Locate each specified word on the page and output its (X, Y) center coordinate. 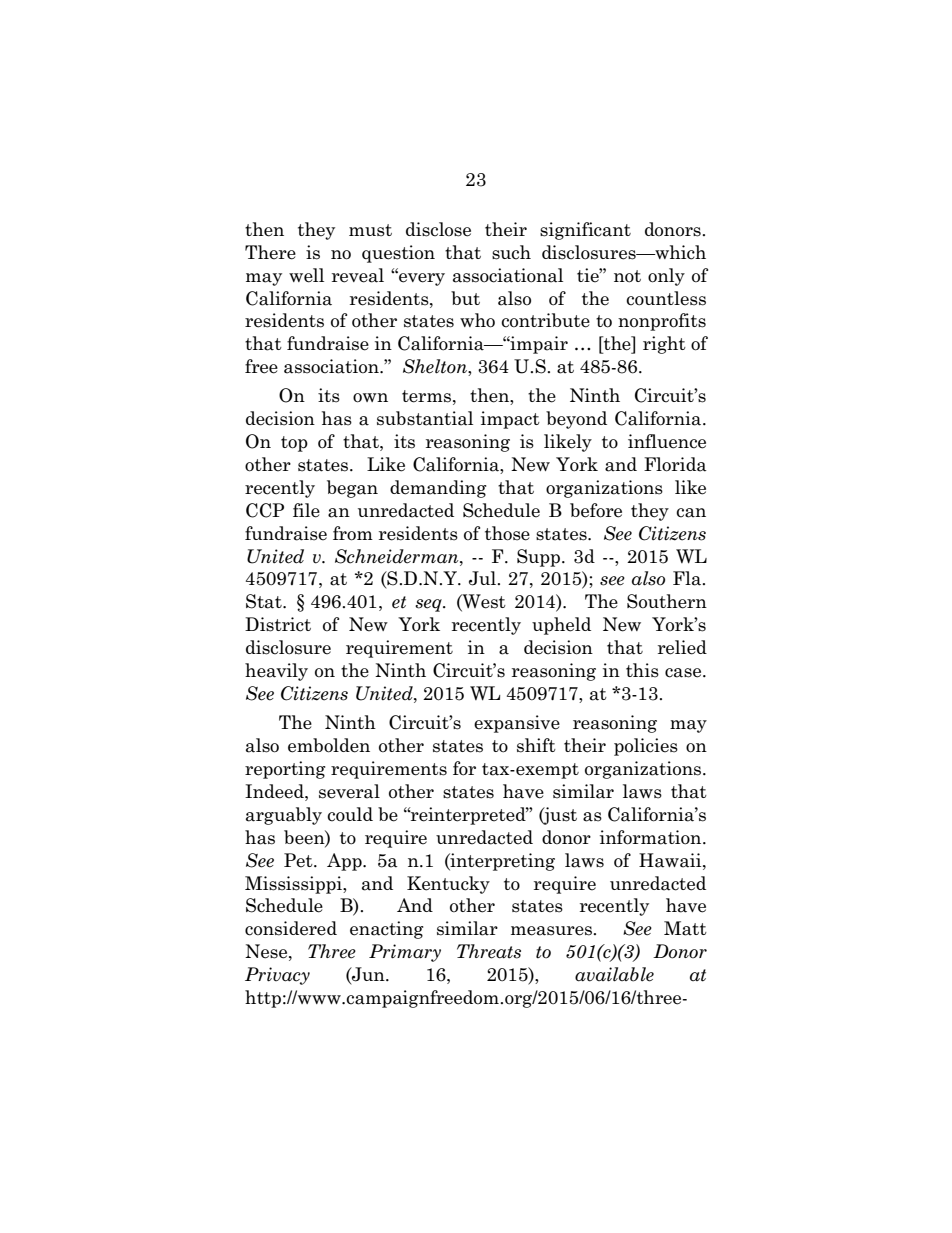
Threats (489, 951)
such (511, 252)
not (627, 276)
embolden (329, 745)
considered (291, 928)
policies (646, 747)
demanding (438, 489)
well (306, 275)
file (306, 510)
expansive (517, 724)
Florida (675, 464)
